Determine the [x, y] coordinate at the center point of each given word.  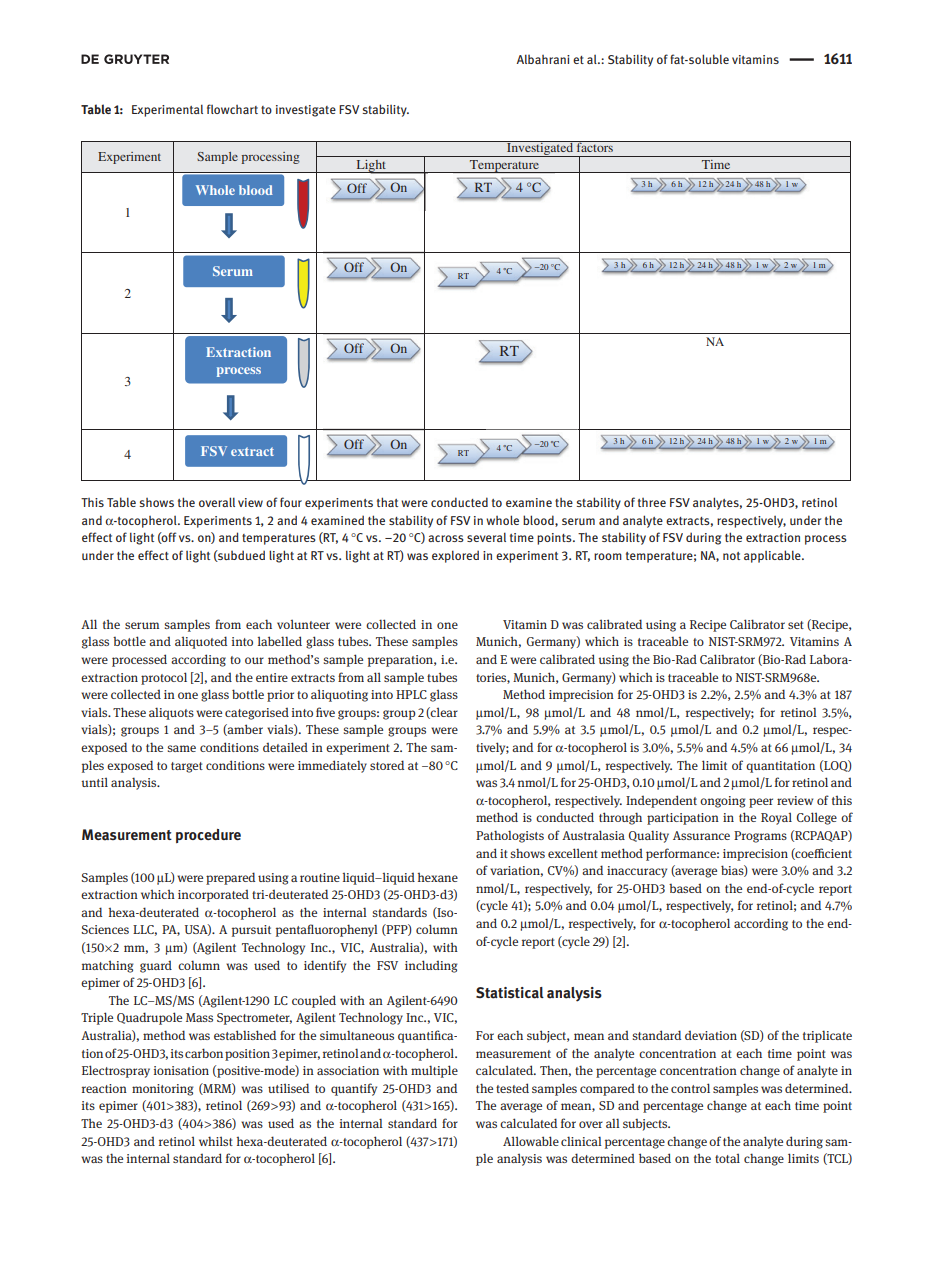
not [731, 556]
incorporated [213, 895]
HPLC [411, 694]
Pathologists [510, 836]
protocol [164, 678]
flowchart [232, 109]
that [387, 502]
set [796, 625]
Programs [760, 837]
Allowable [531, 1141]
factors [595, 146]
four [291, 502]
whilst [216, 1141]
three [652, 502]
